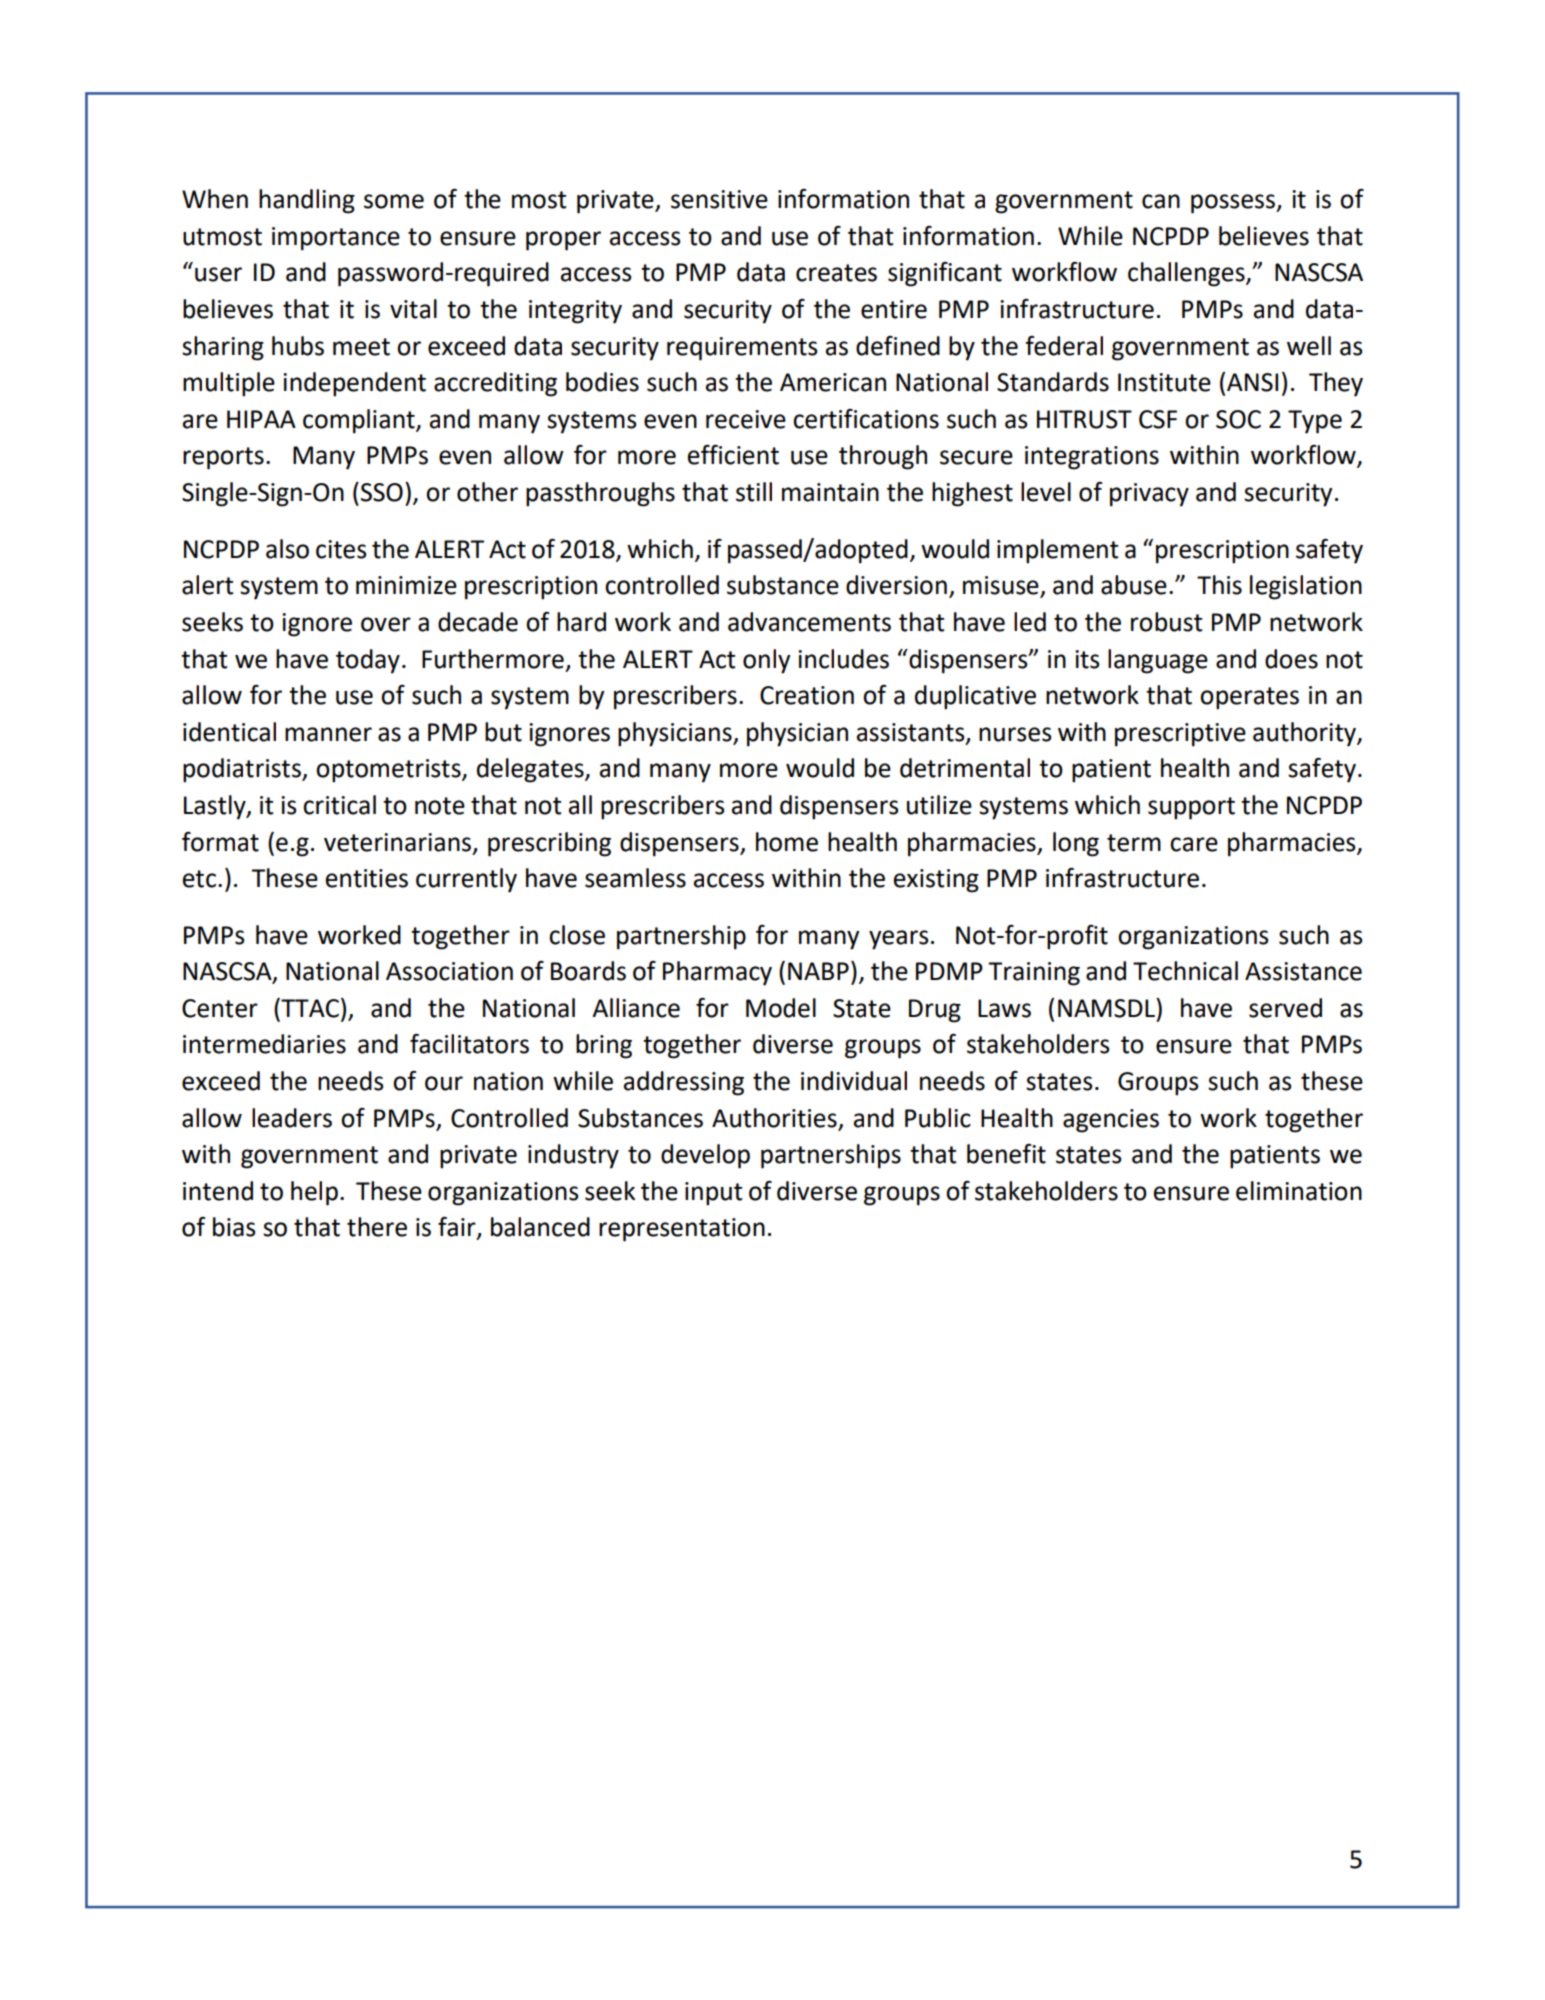 The image size is (1545, 2000). I want to click on sensitive, so click(719, 199).
